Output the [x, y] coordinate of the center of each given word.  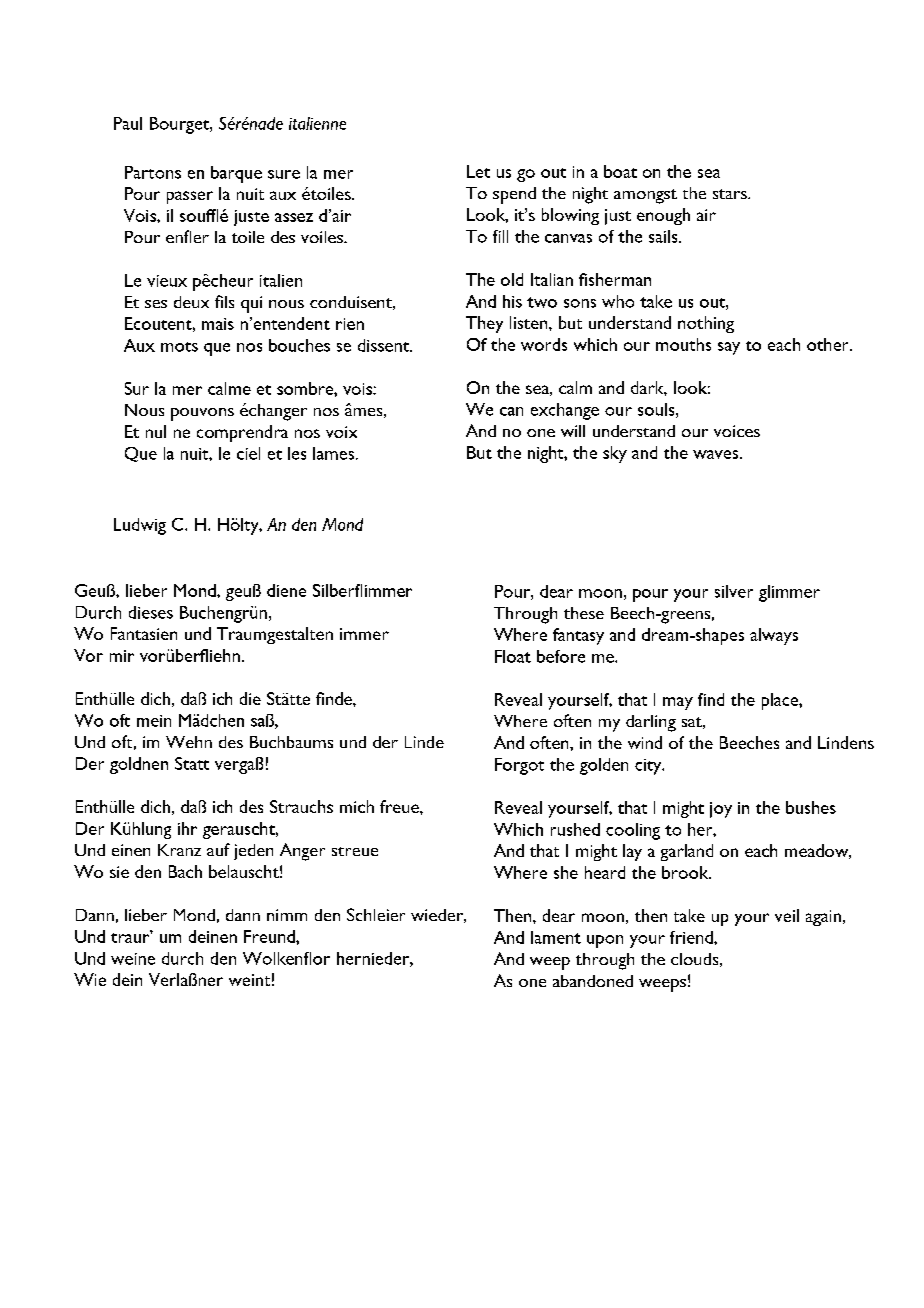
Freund [270, 936]
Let [478, 171]
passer [190, 197]
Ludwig [140, 526]
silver [734, 591]
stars [731, 194]
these [584, 613]
